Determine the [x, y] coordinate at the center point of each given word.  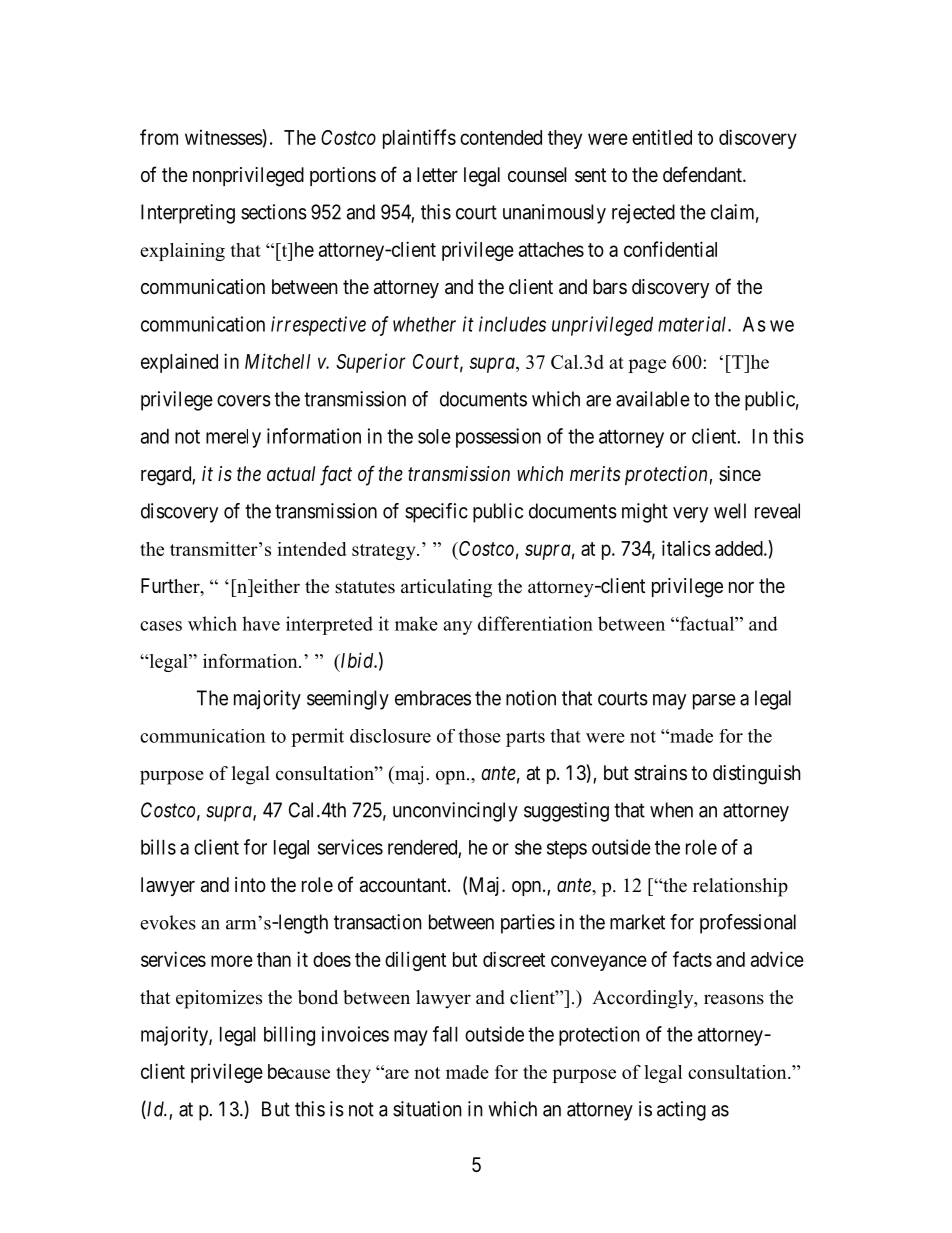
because [299, 1071]
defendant [703, 174]
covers [244, 401]
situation [427, 1109]
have [261, 623]
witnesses [224, 137]
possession [498, 438]
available [653, 399]
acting [681, 1111]
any [458, 628]
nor [741, 587]
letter [437, 175]
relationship [740, 887]
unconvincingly [455, 812]
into [250, 884]
